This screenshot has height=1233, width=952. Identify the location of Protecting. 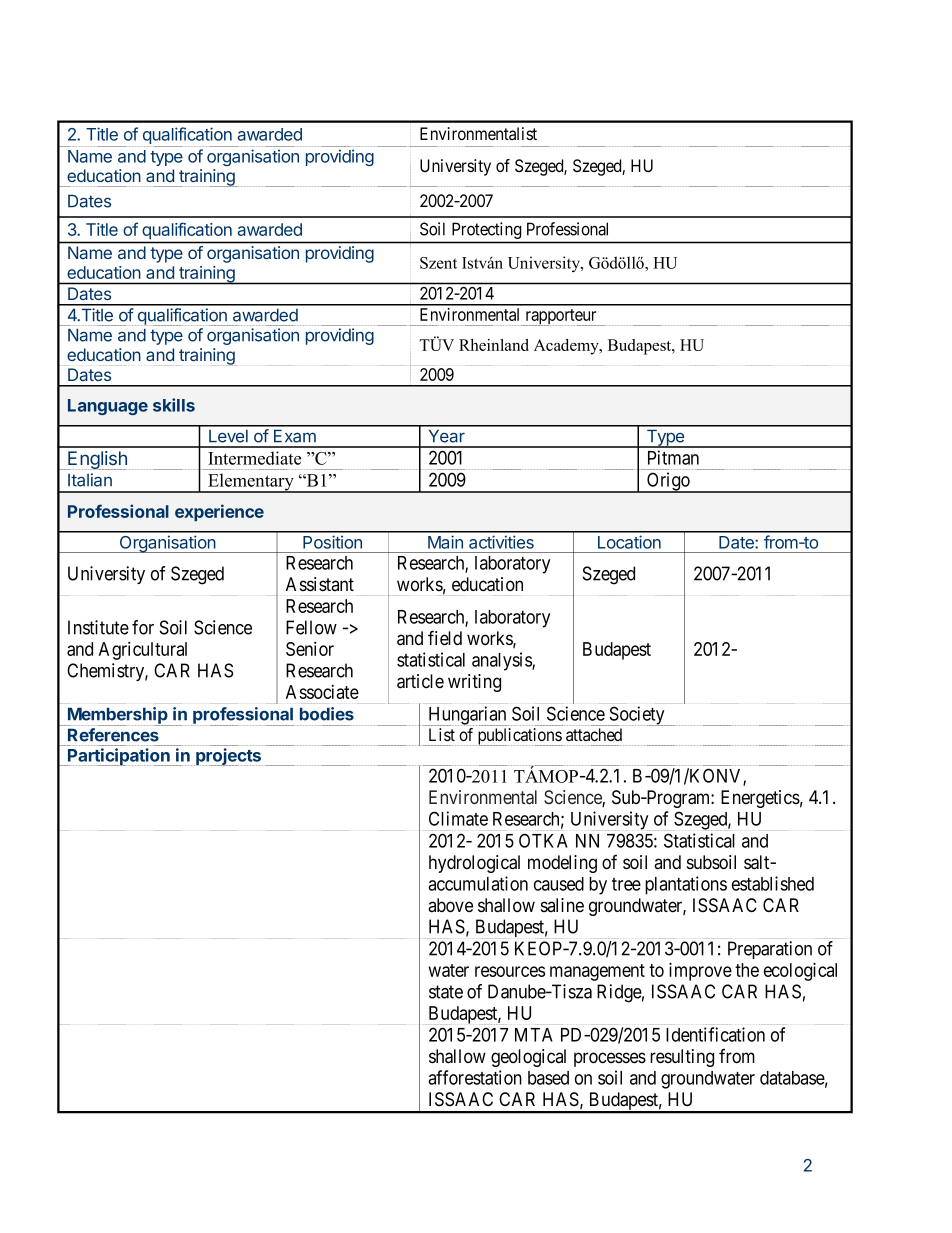
(486, 230).
